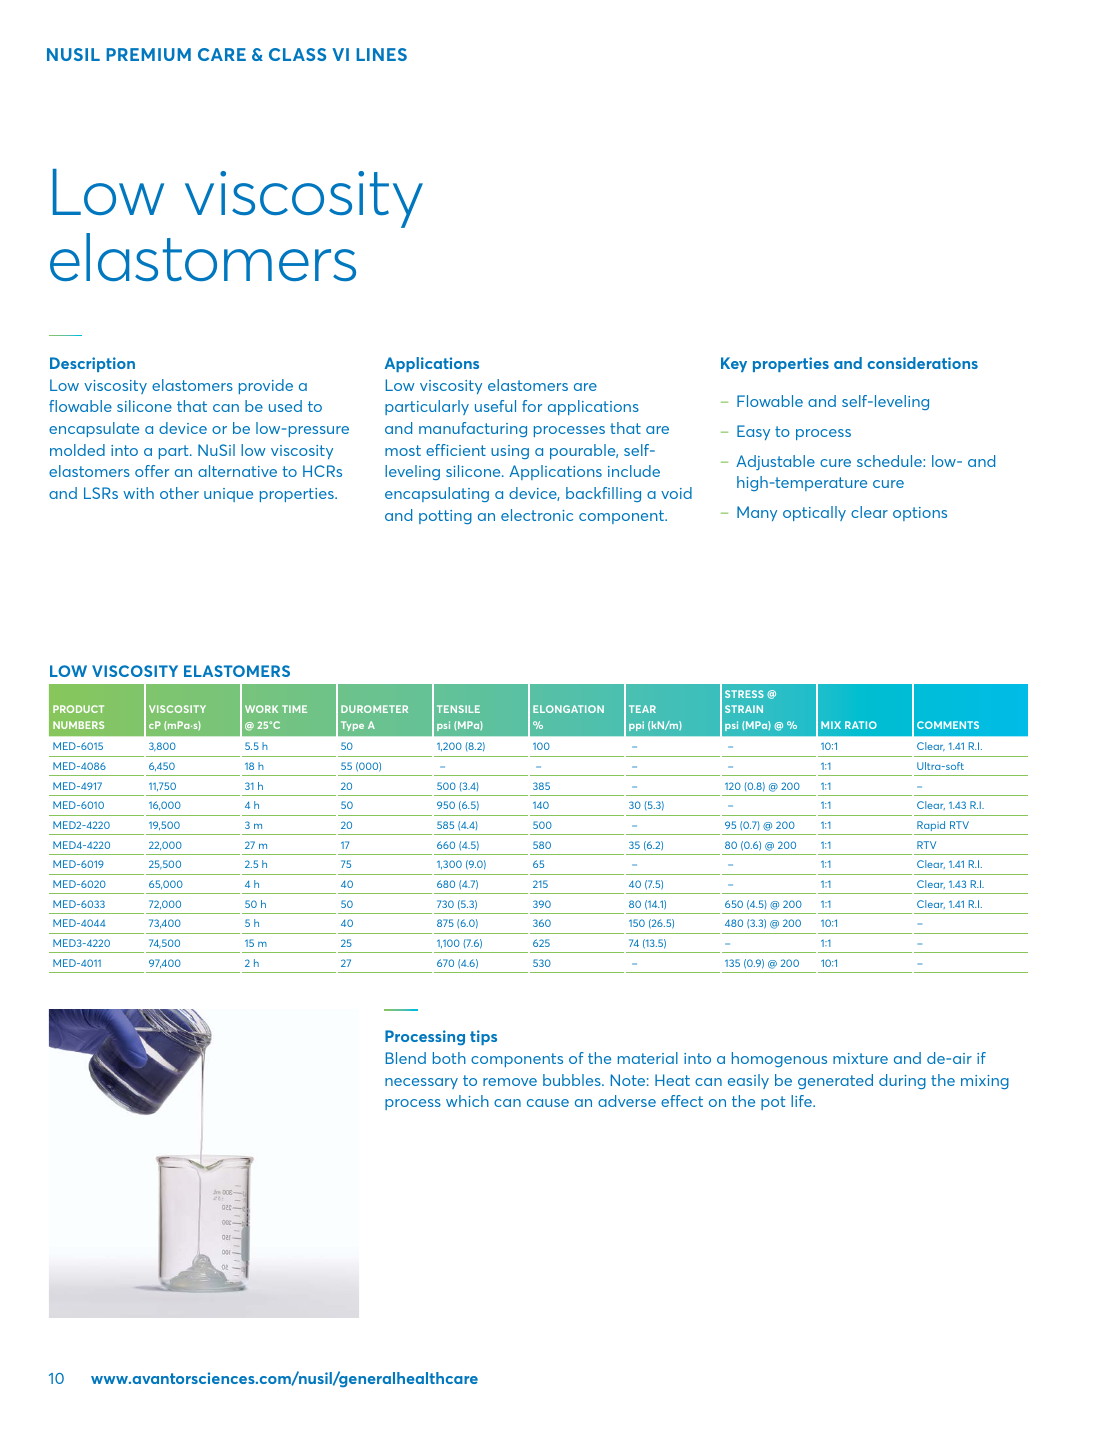 The width and height of the image is (1108, 1434). What do you see at coordinates (734, 364) in the image?
I see `Key` at bounding box center [734, 364].
